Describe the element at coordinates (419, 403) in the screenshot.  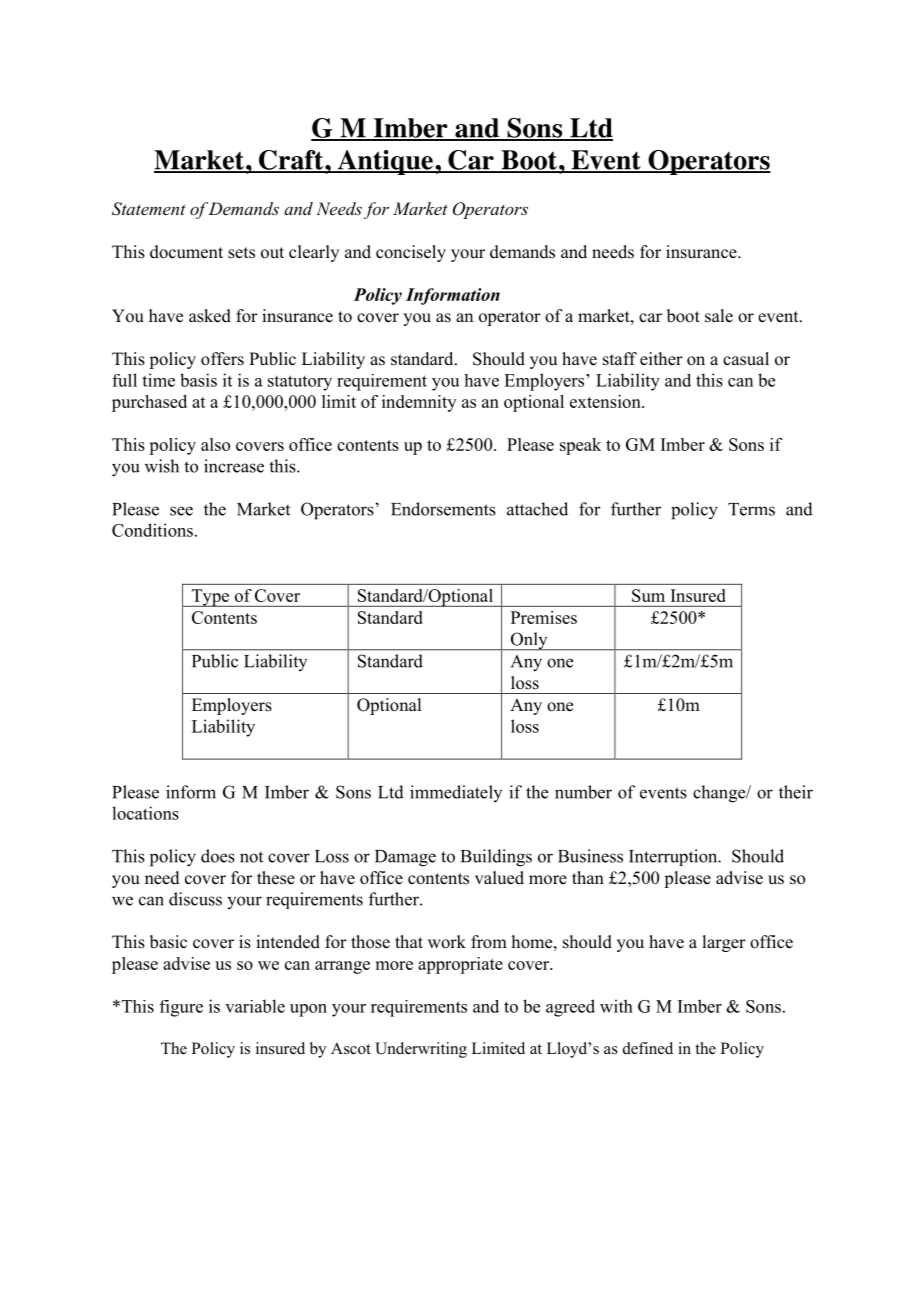
I see `indemnity` at that location.
